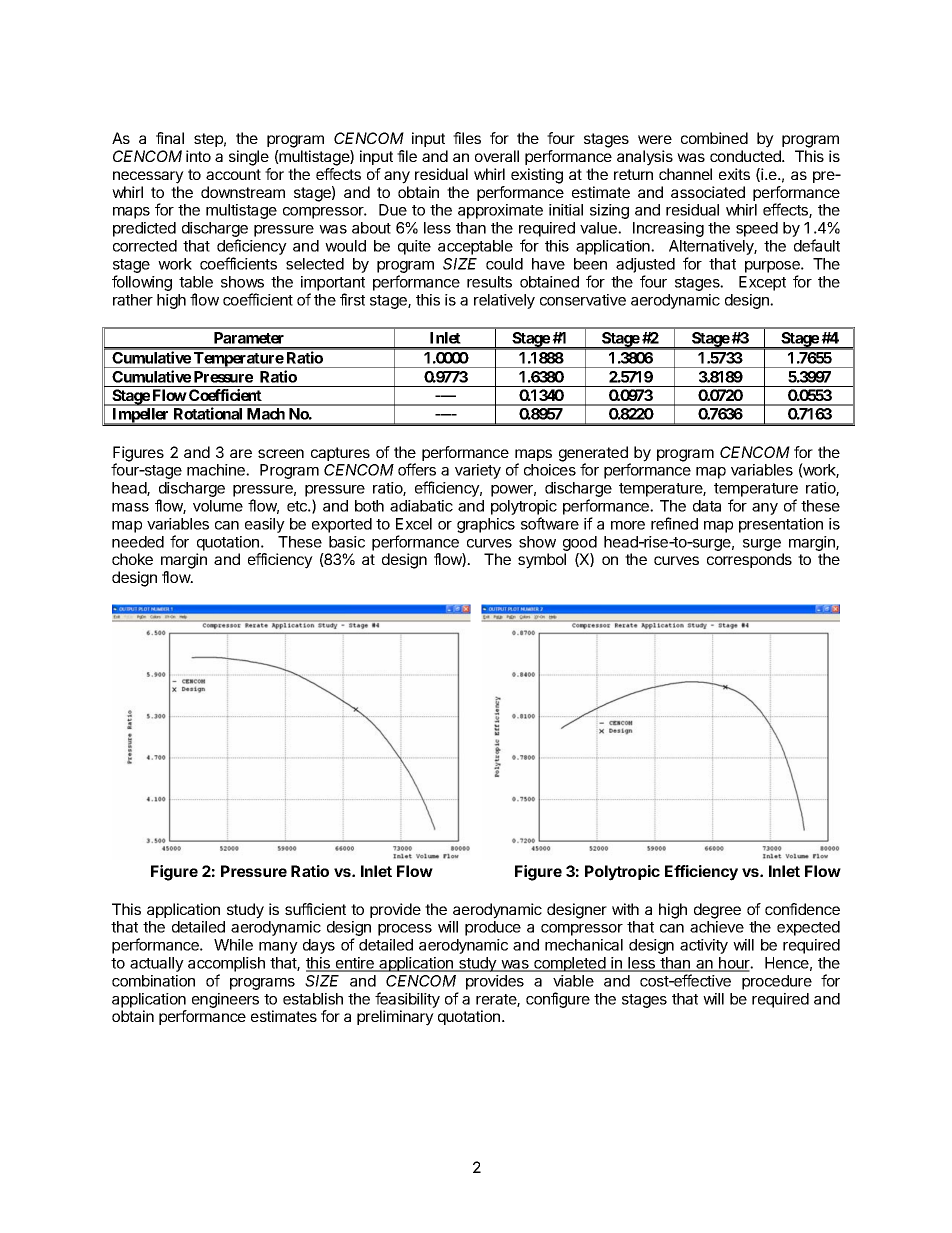 The image size is (952, 1233). What do you see at coordinates (777, 982) in the image?
I see `procedure` at bounding box center [777, 982].
